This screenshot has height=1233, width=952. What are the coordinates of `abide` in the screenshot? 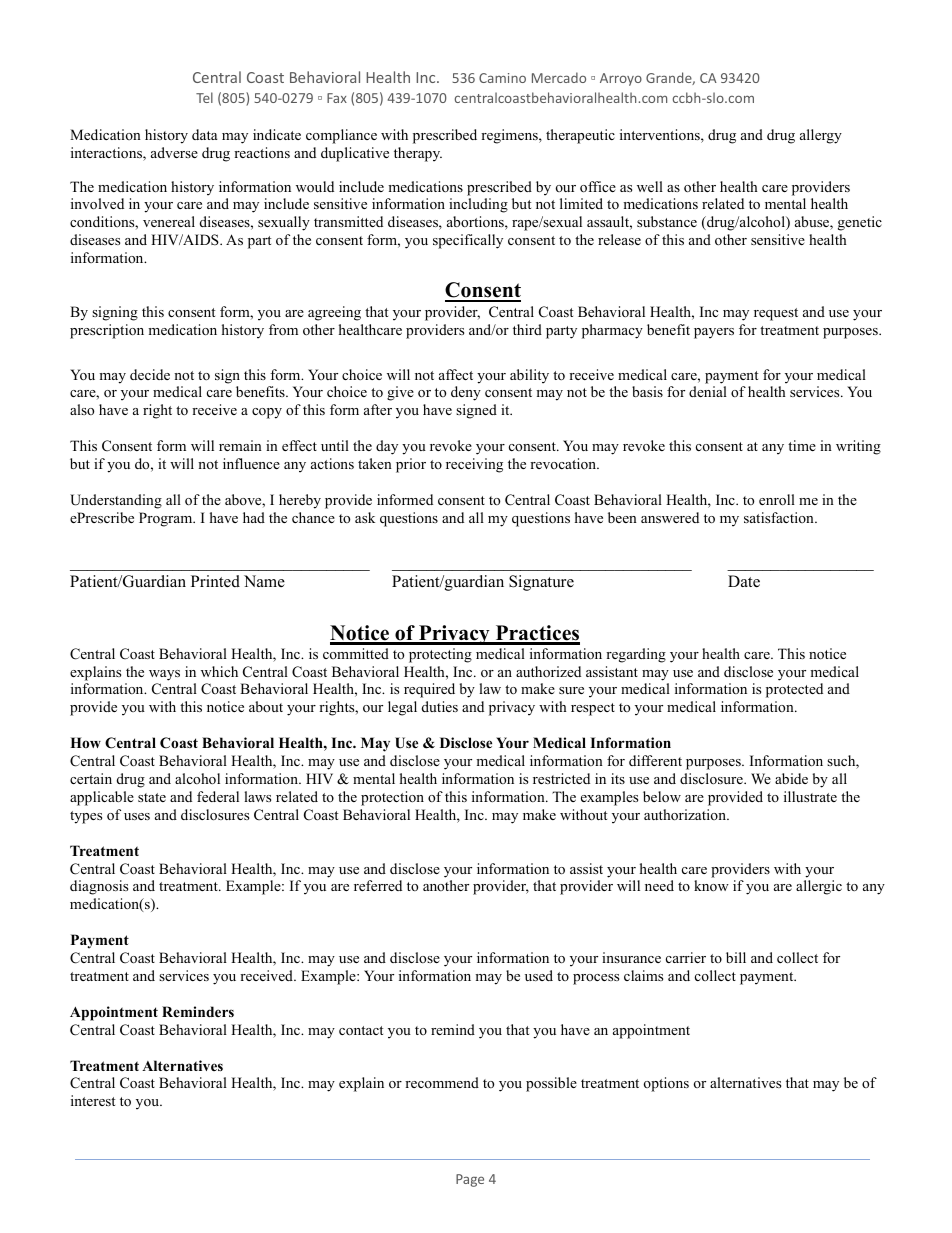 It's located at (791, 778).
